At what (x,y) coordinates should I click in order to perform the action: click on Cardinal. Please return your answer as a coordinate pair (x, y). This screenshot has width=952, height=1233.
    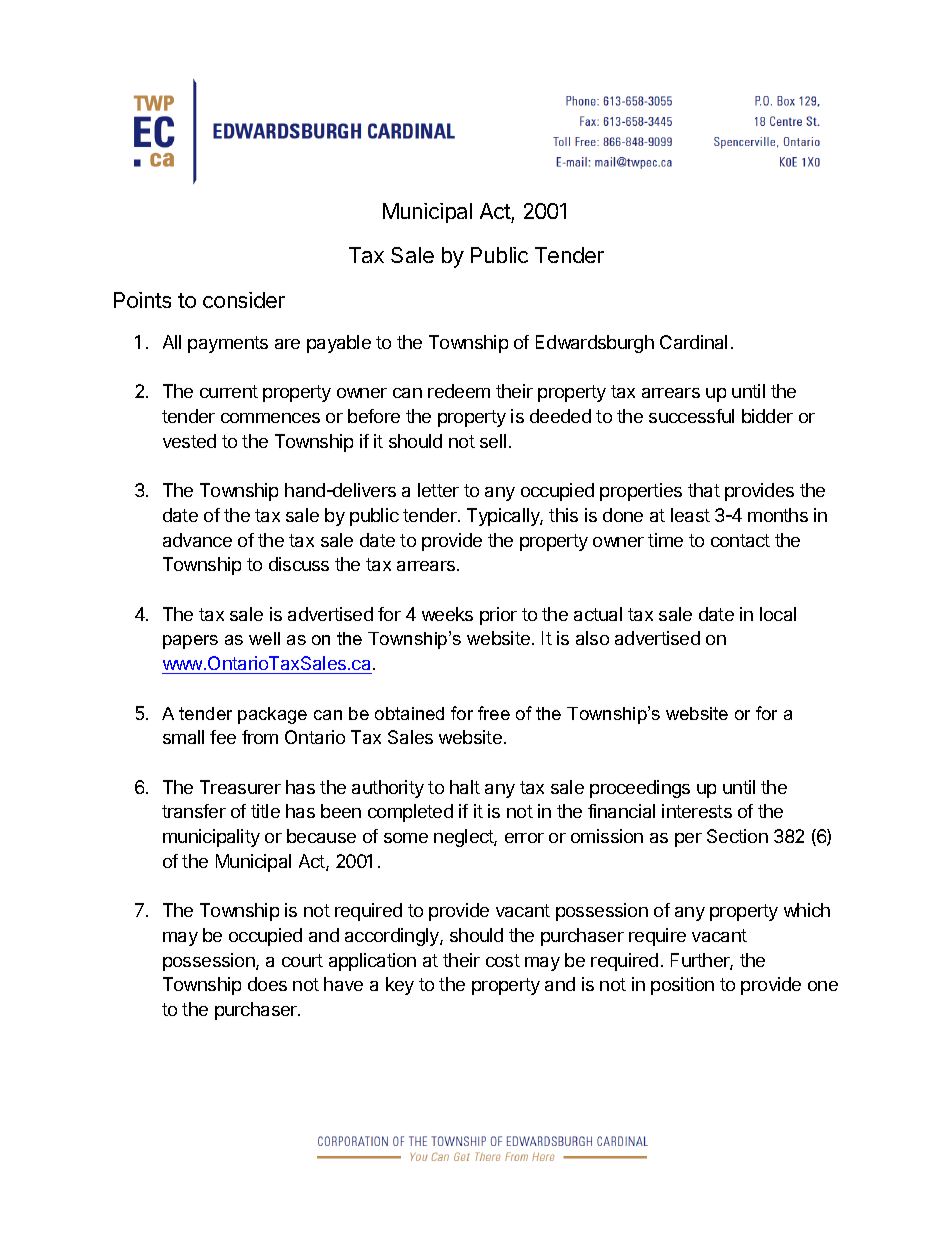
    Looking at the image, I should click on (693, 342).
